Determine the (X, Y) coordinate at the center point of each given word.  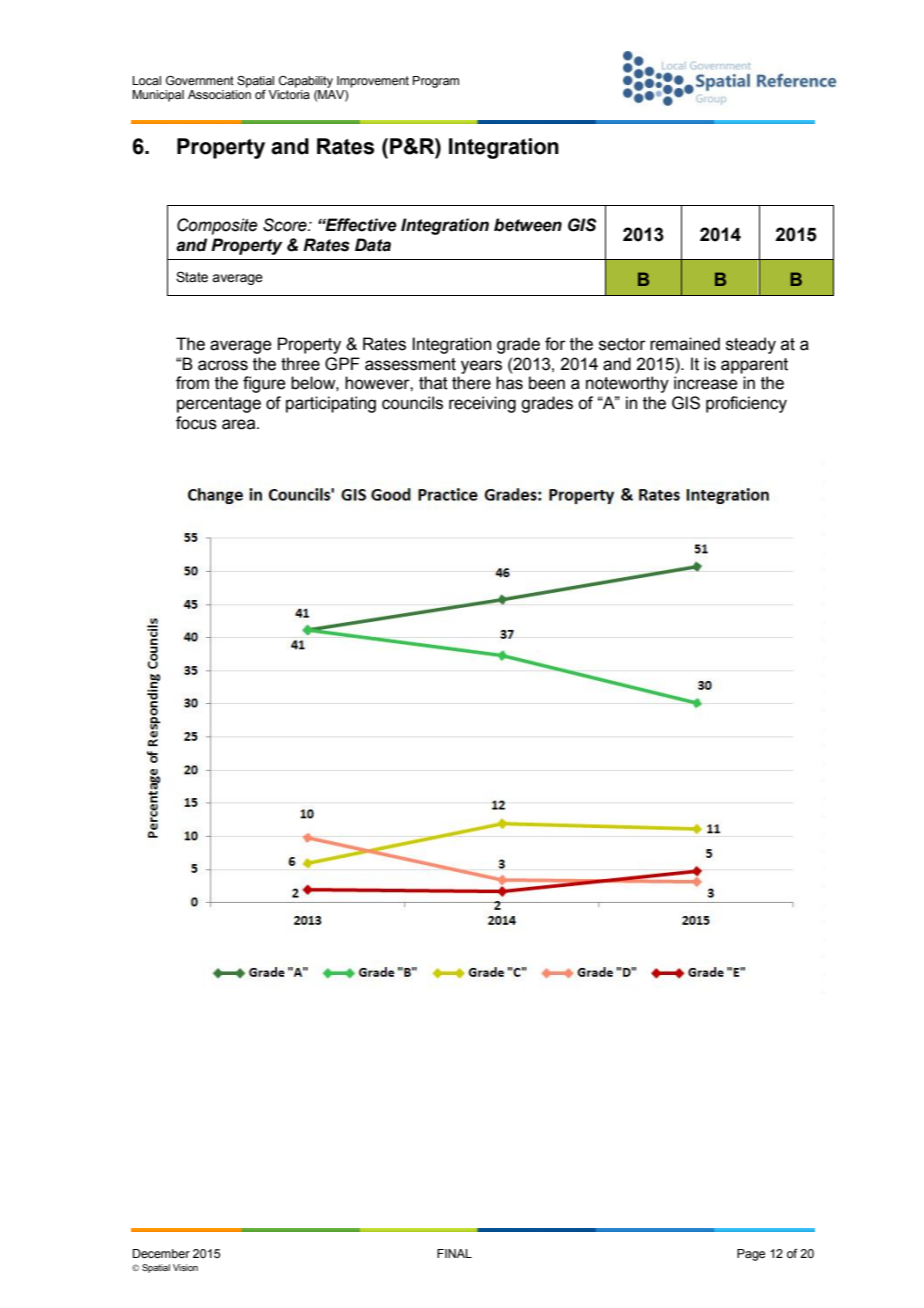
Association (219, 94)
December (161, 1253)
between (528, 225)
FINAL (454, 1253)
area (240, 424)
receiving (482, 404)
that (433, 383)
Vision (185, 1267)
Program (436, 82)
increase (706, 383)
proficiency (746, 404)
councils (412, 403)
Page (751, 1255)
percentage (219, 405)
